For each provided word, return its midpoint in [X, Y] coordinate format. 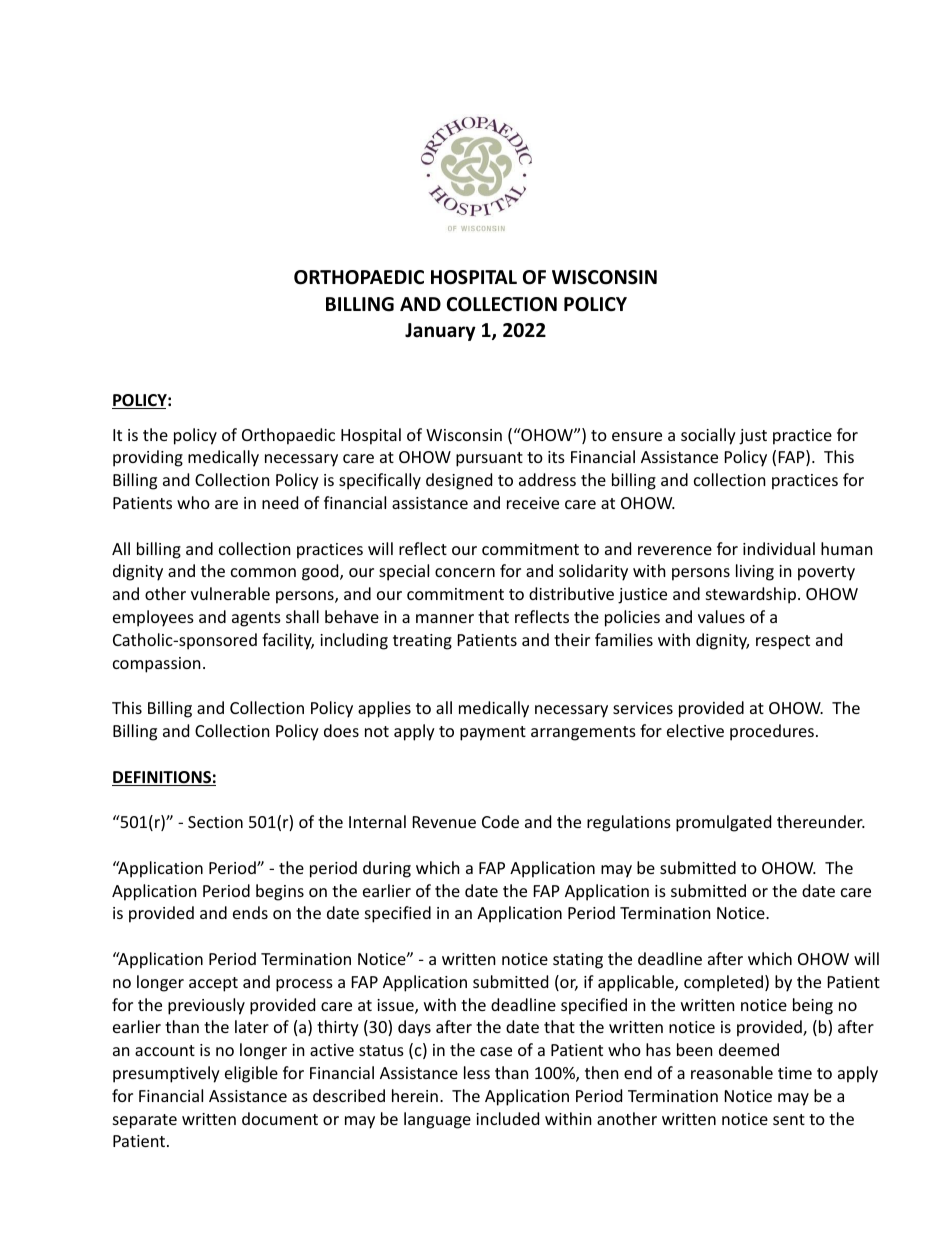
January [440, 332]
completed [725, 983]
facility [288, 641]
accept [213, 984]
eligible [251, 1074]
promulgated [723, 823]
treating [422, 642]
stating [578, 961]
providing [148, 458]
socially [708, 436]
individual [779, 548]
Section [215, 822]
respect [783, 642]
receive [533, 503]
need [280, 502]
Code [500, 821]
